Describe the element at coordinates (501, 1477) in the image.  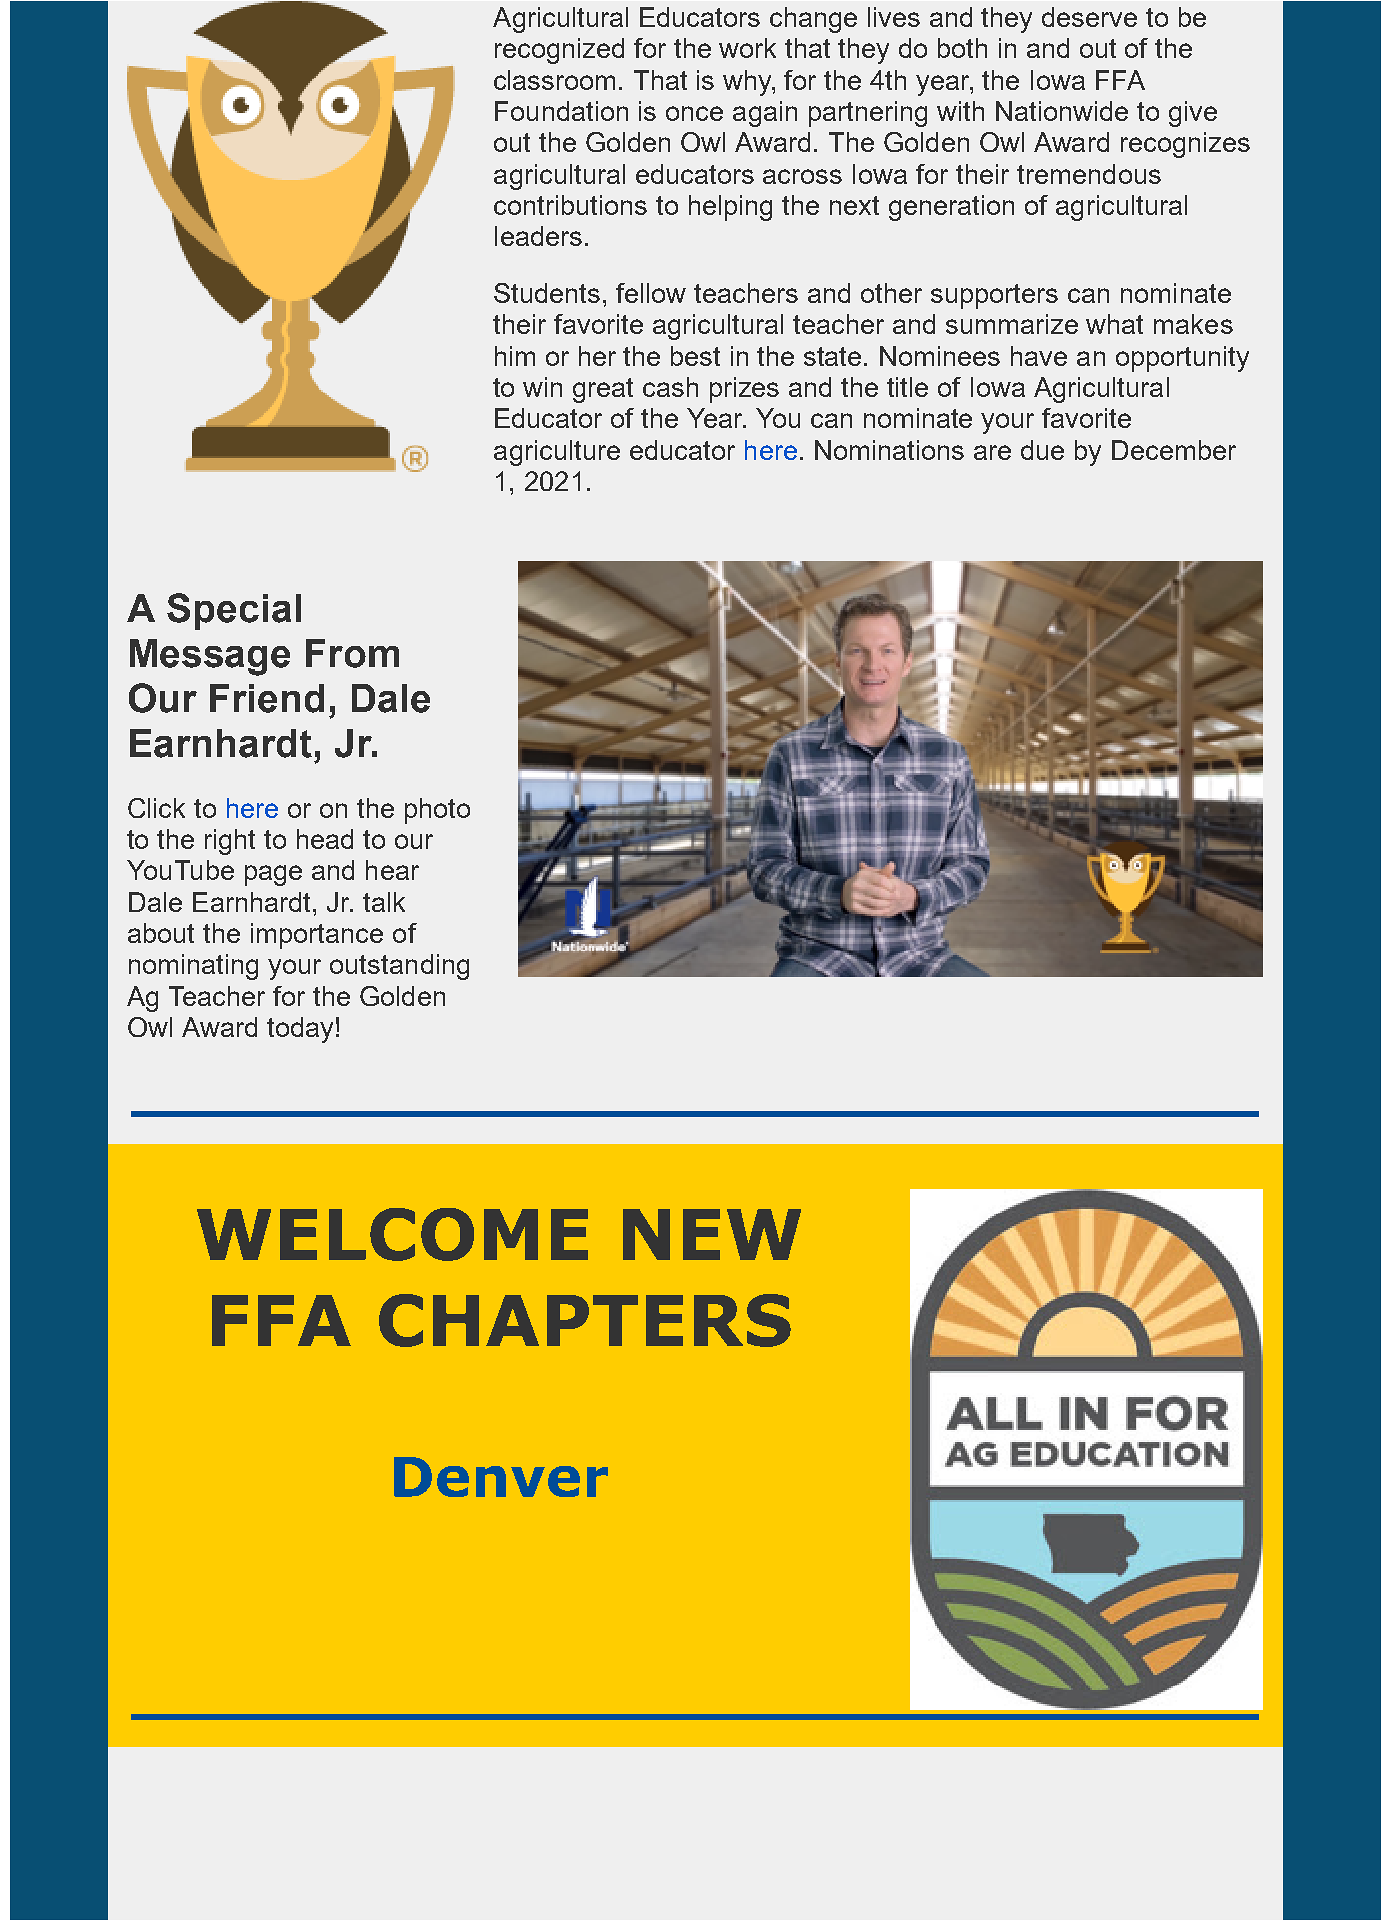
I see `Denver` at that location.
